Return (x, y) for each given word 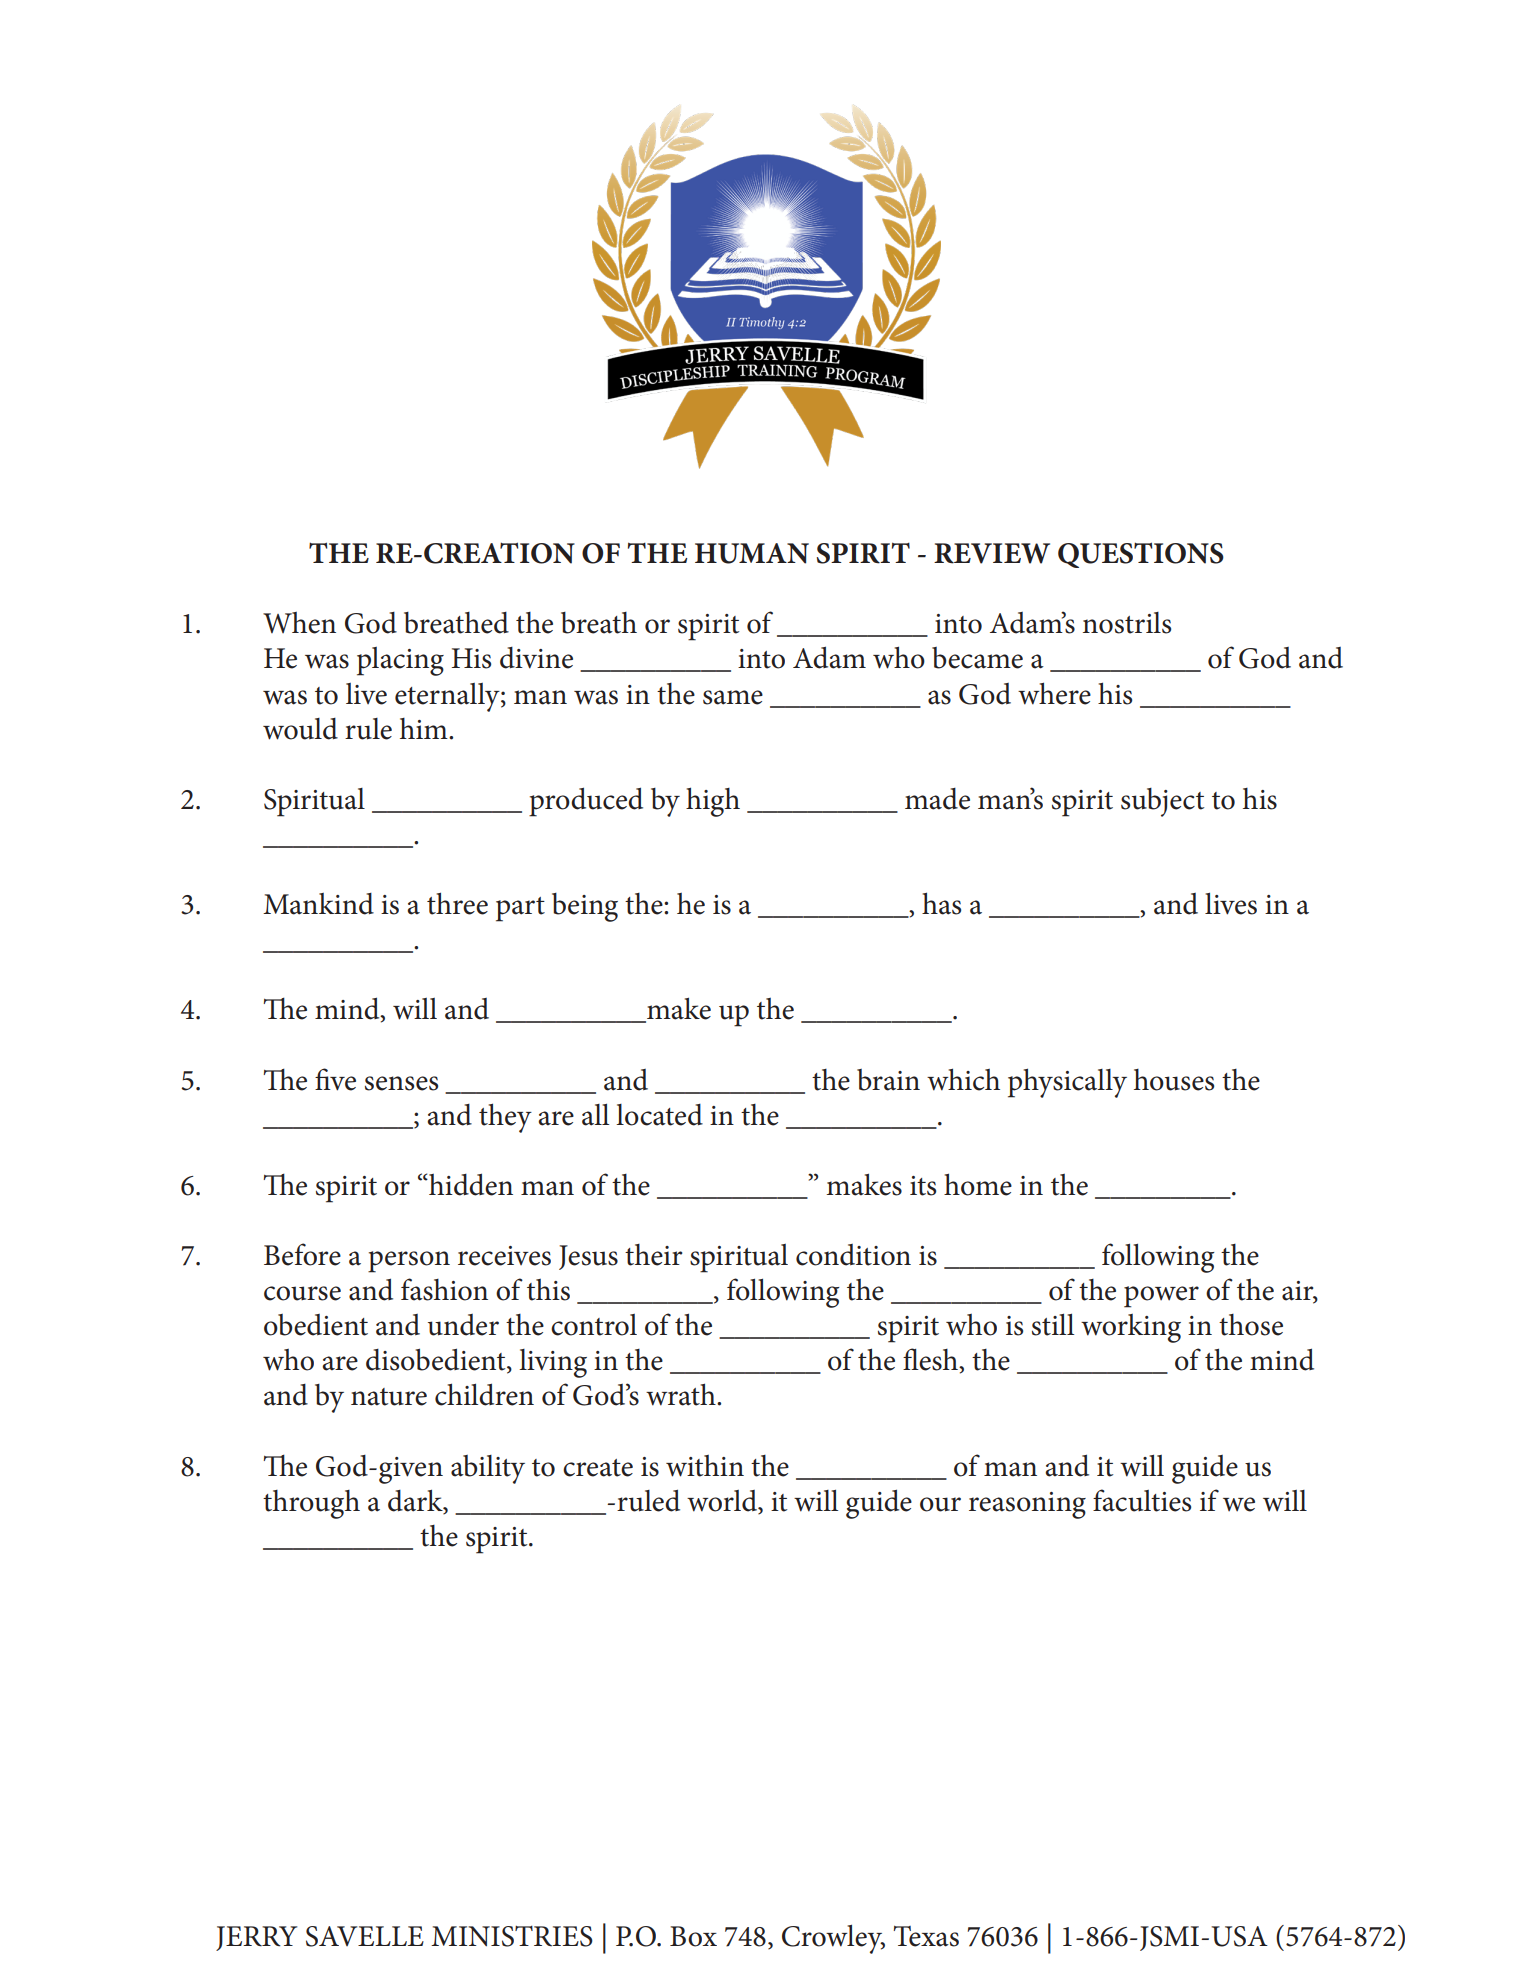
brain (888, 1080)
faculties (1142, 1500)
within (705, 1466)
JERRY (256, 1938)
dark (416, 1500)
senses (401, 1083)
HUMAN (752, 553)
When (299, 623)
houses (1174, 1080)
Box (693, 1936)
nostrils (1127, 623)
